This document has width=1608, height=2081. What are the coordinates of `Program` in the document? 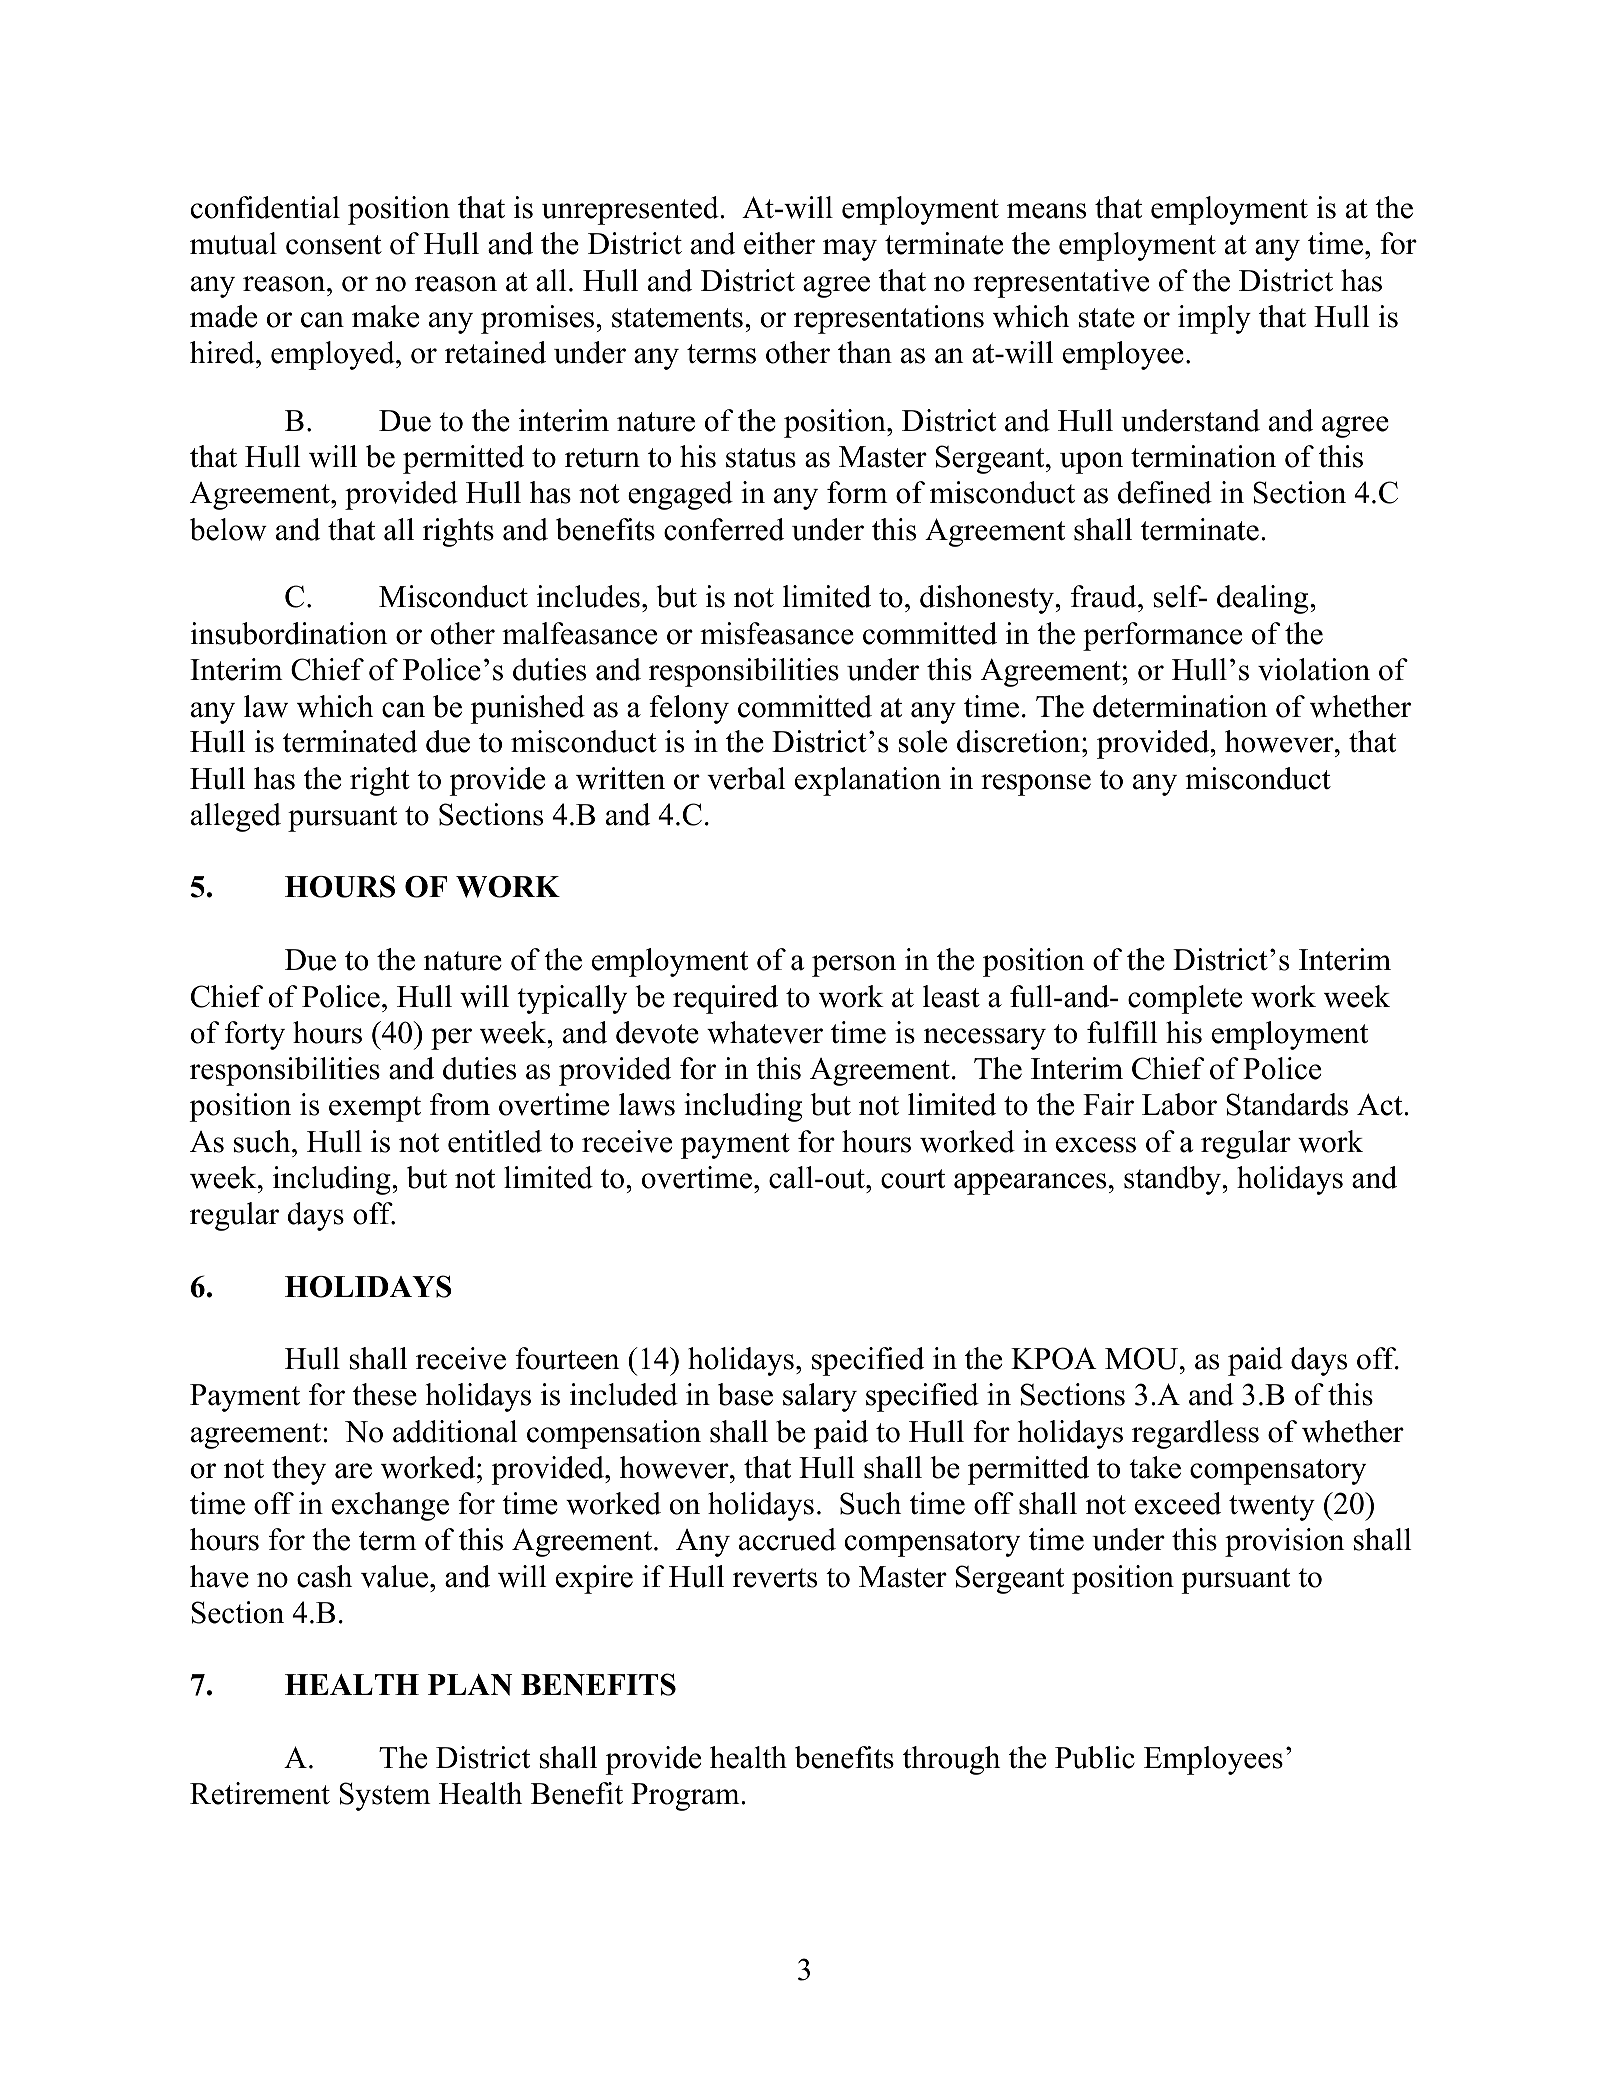 It's located at (686, 1797).
